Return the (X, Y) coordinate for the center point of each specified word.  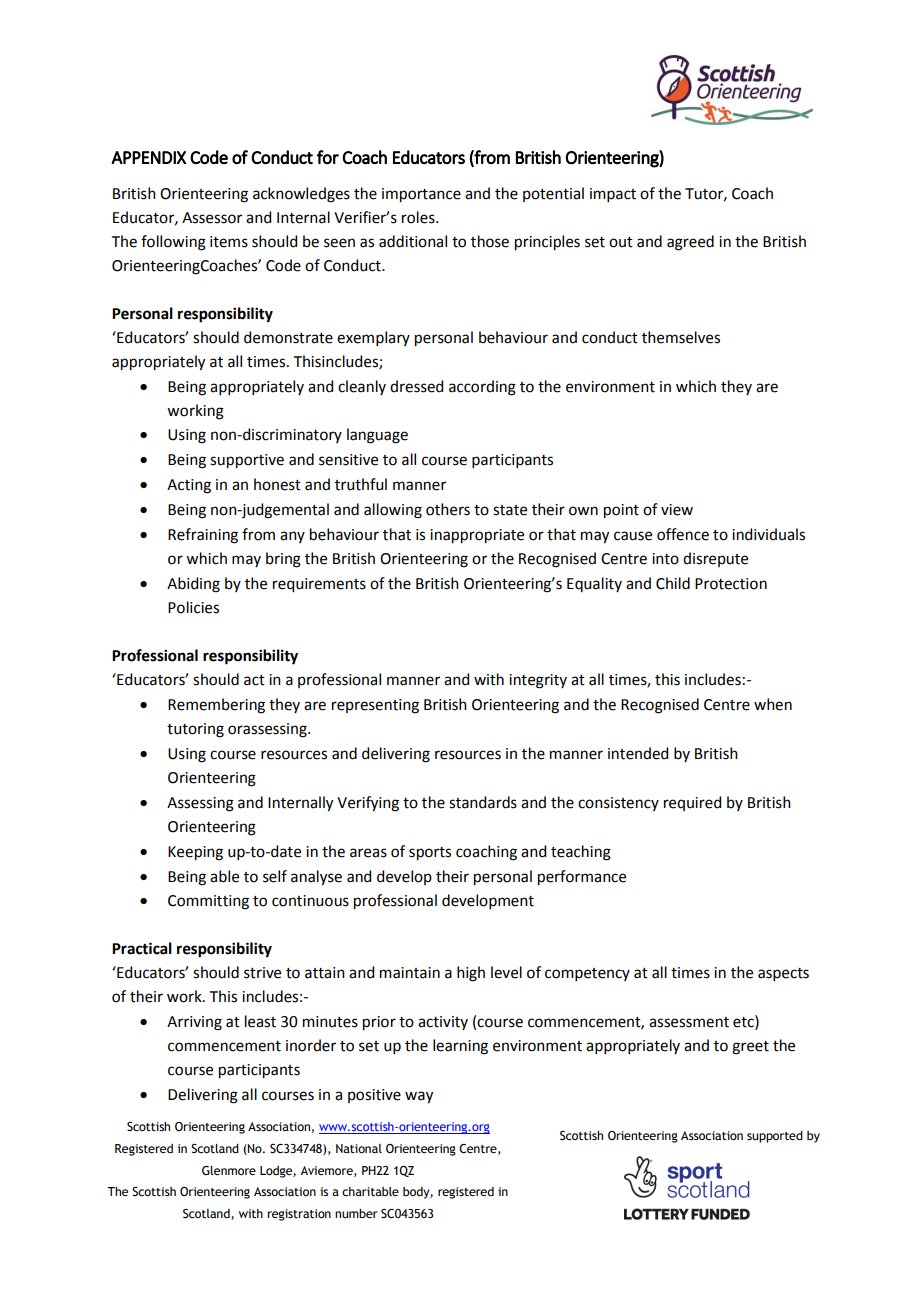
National (359, 1148)
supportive (247, 461)
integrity (538, 681)
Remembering (216, 706)
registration (299, 1215)
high (471, 974)
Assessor (212, 218)
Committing (208, 902)
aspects (783, 974)
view (677, 510)
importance (421, 195)
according (482, 388)
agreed (690, 243)
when (773, 704)
